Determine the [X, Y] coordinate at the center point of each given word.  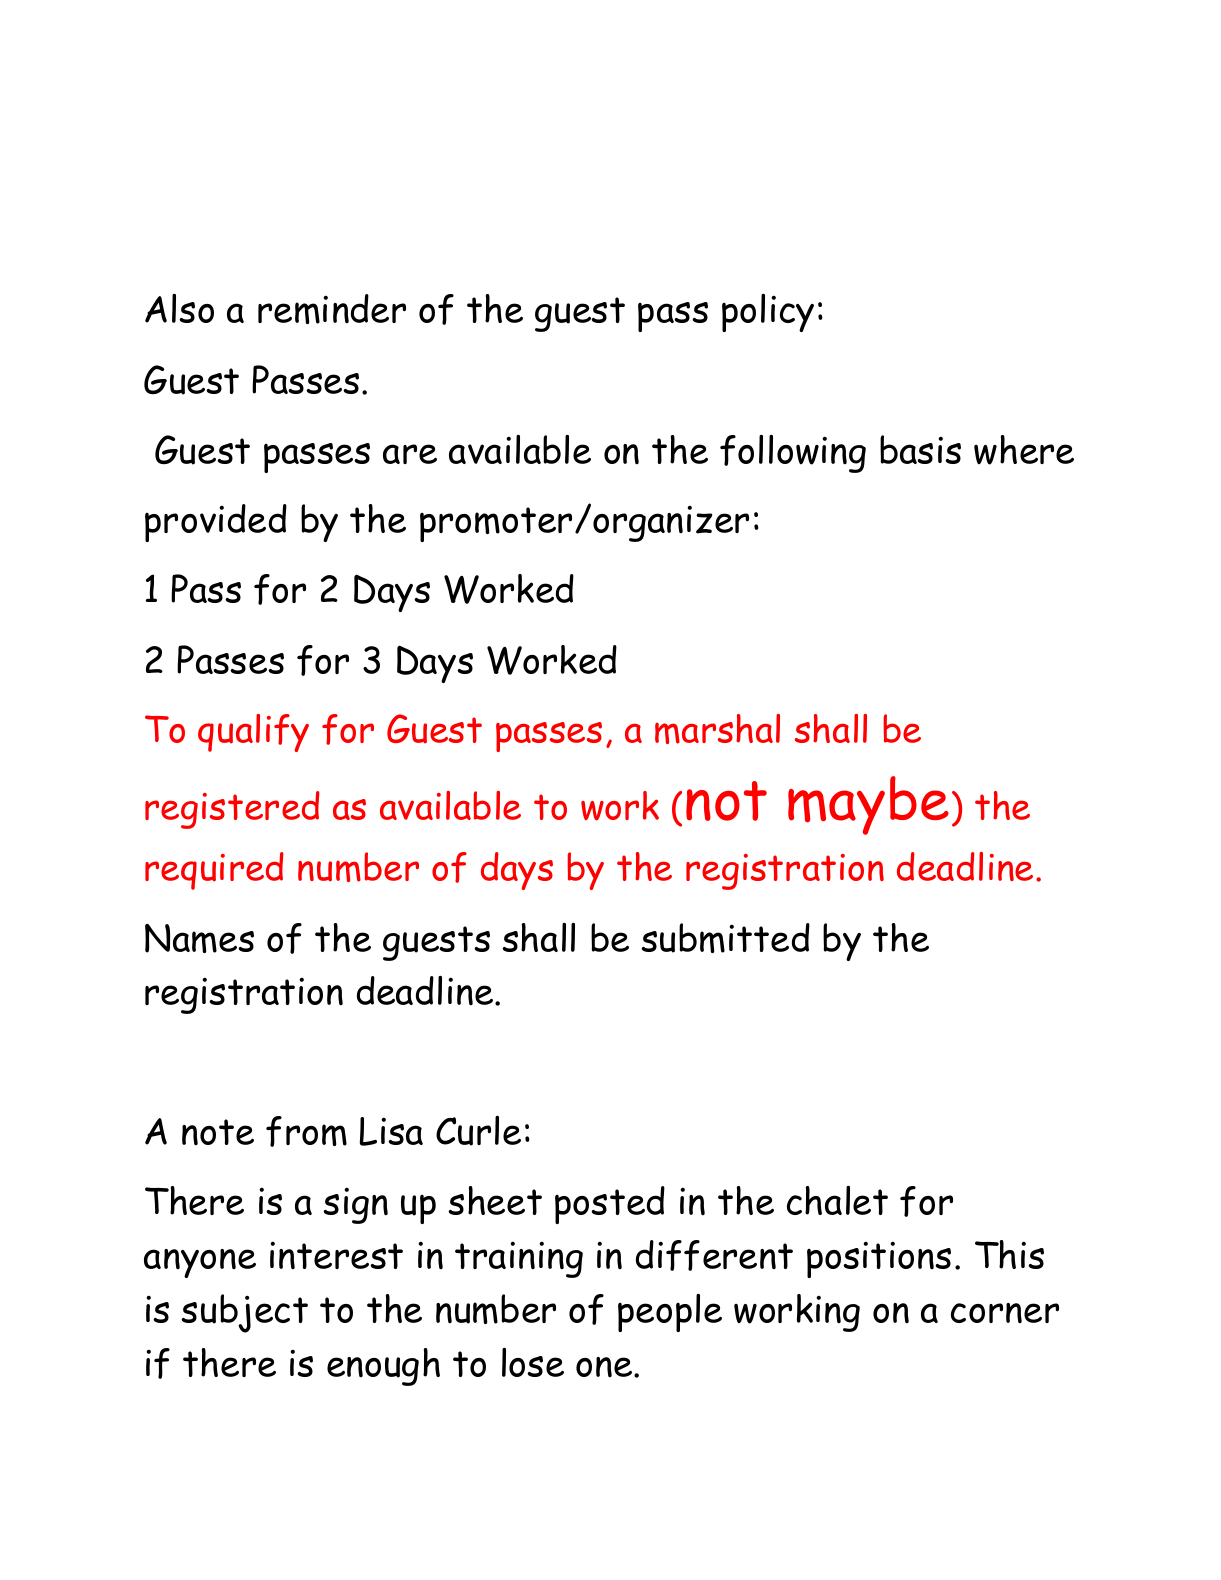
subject [244, 1313]
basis [920, 449]
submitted [725, 938]
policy [768, 313]
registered [232, 810]
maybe [868, 805]
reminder [332, 309]
